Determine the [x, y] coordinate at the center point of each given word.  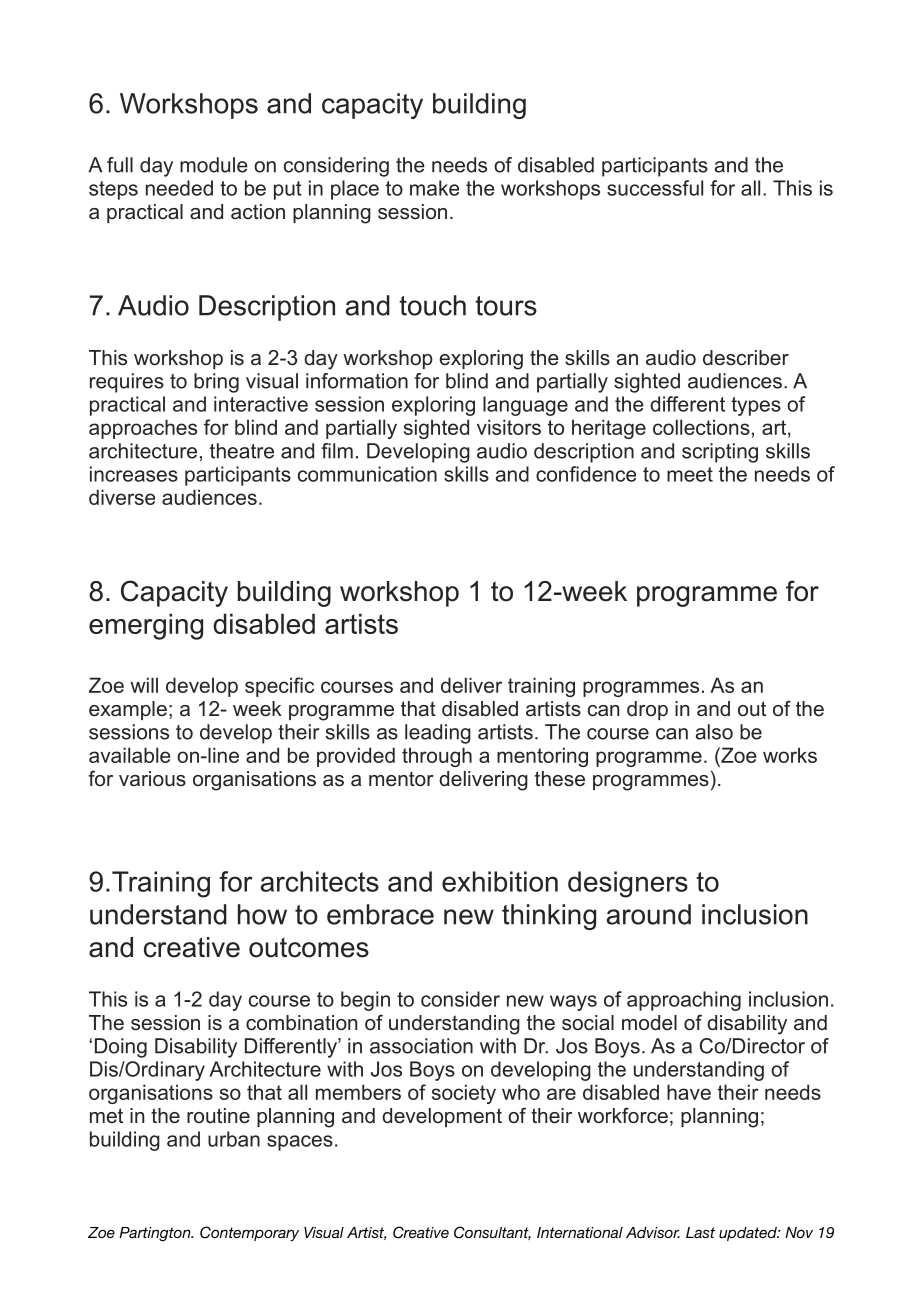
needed [179, 188]
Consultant [492, 1233]
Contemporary [249, 1234]
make [434, 188]
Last [700, 1232]
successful [655, 188]
